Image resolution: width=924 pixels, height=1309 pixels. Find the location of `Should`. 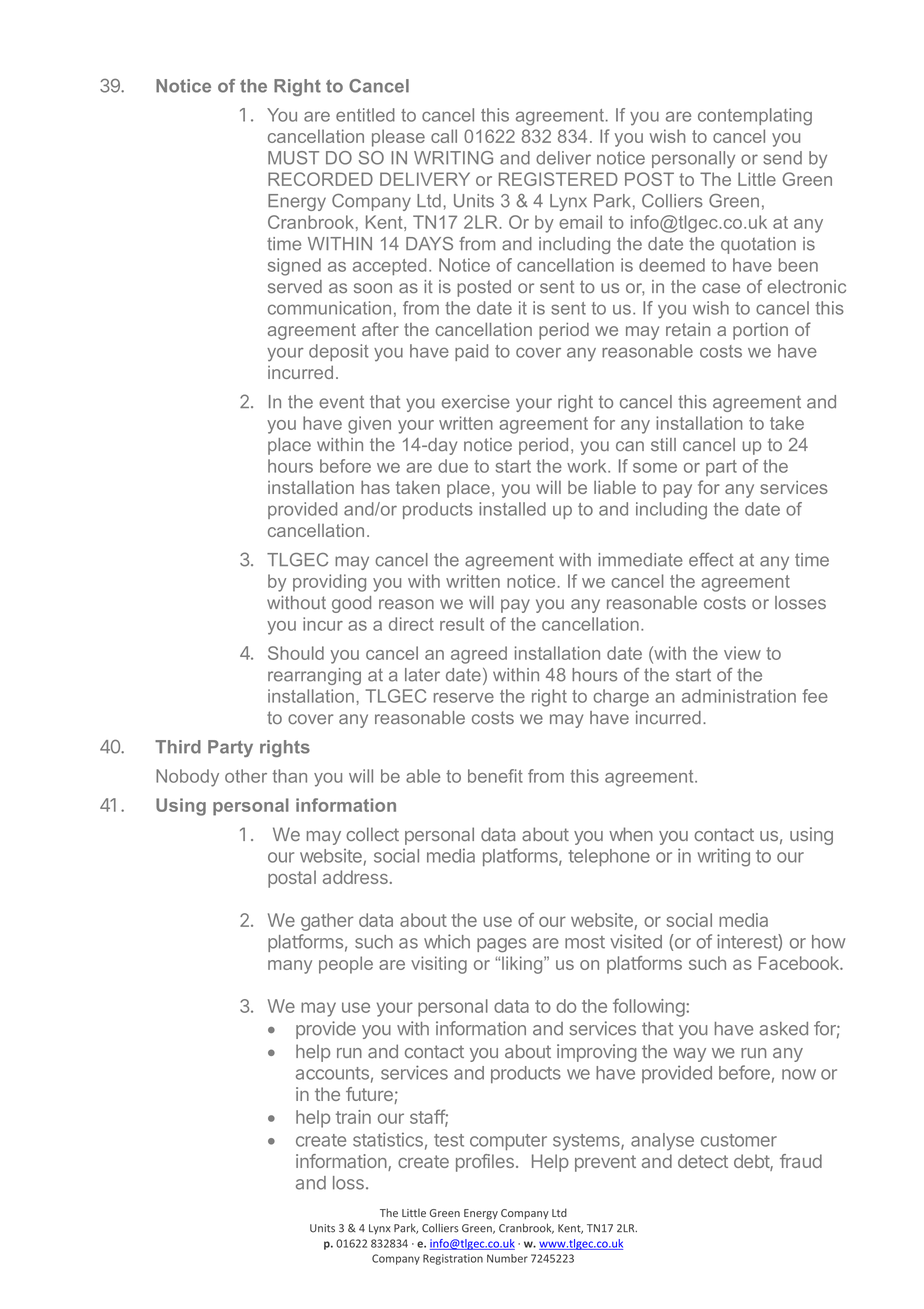

Should is located at coordinates (296, 653).
